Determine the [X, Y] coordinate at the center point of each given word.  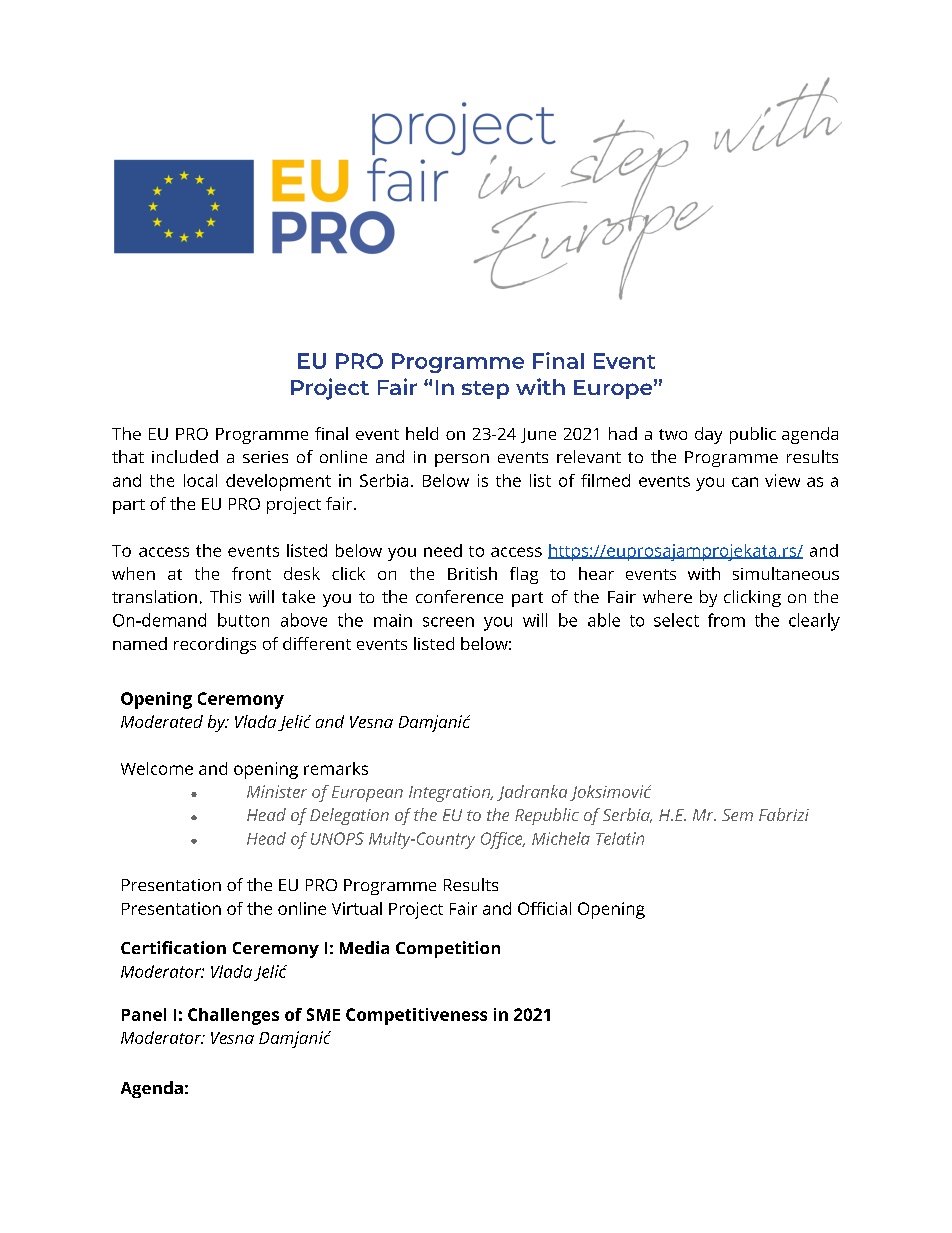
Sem [737, 815]
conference [459, 596]
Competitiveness [416, 1016]
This [225, 596]
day [708, 435]
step [485, 390]
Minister [277, 791]
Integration [451, 794]
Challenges [233, 1016]
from [726, 620]
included [185, 456]
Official [544, 908]
